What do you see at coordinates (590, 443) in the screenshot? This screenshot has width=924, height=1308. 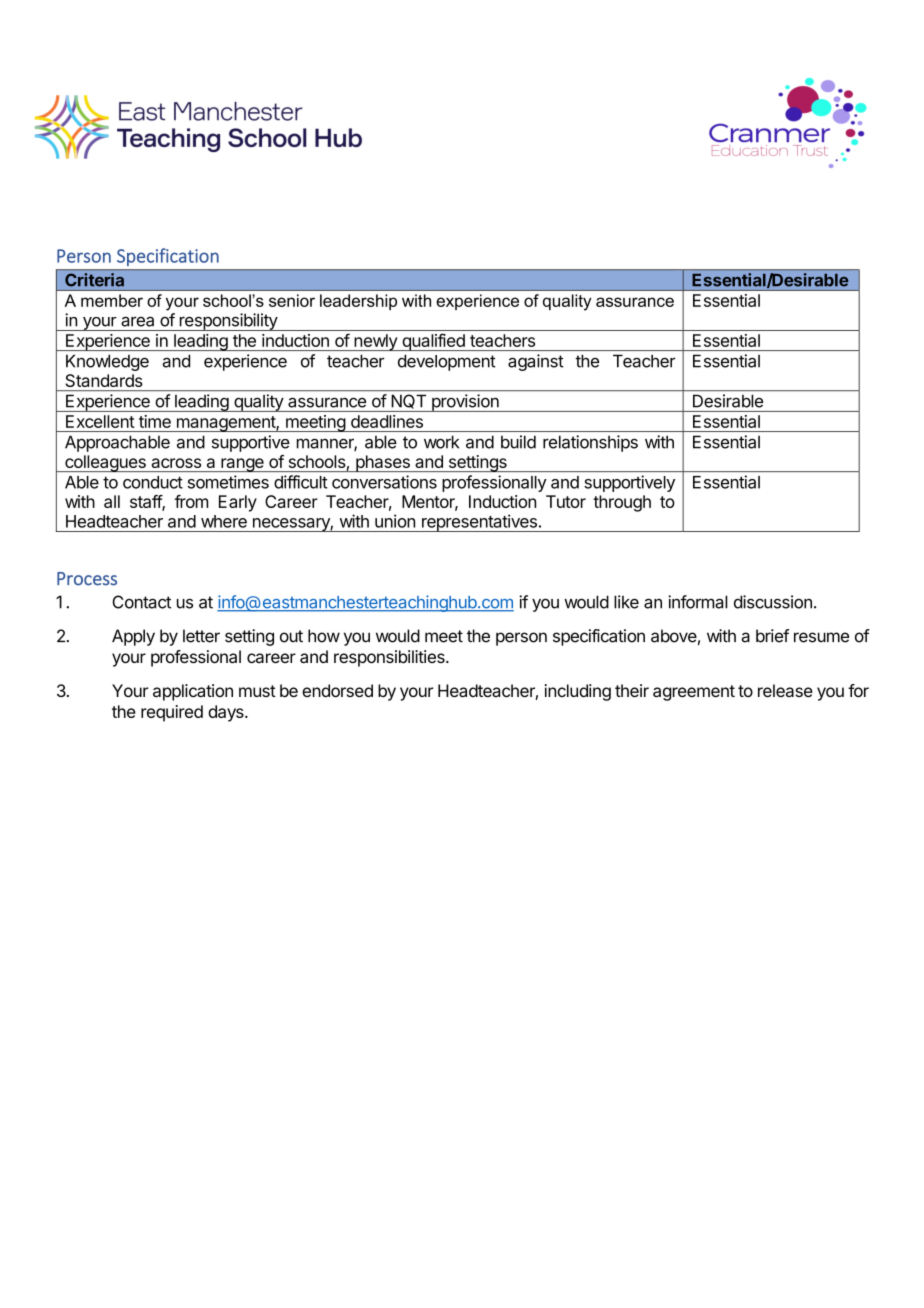 I see `relationships` at bounding box center [590, 443].
